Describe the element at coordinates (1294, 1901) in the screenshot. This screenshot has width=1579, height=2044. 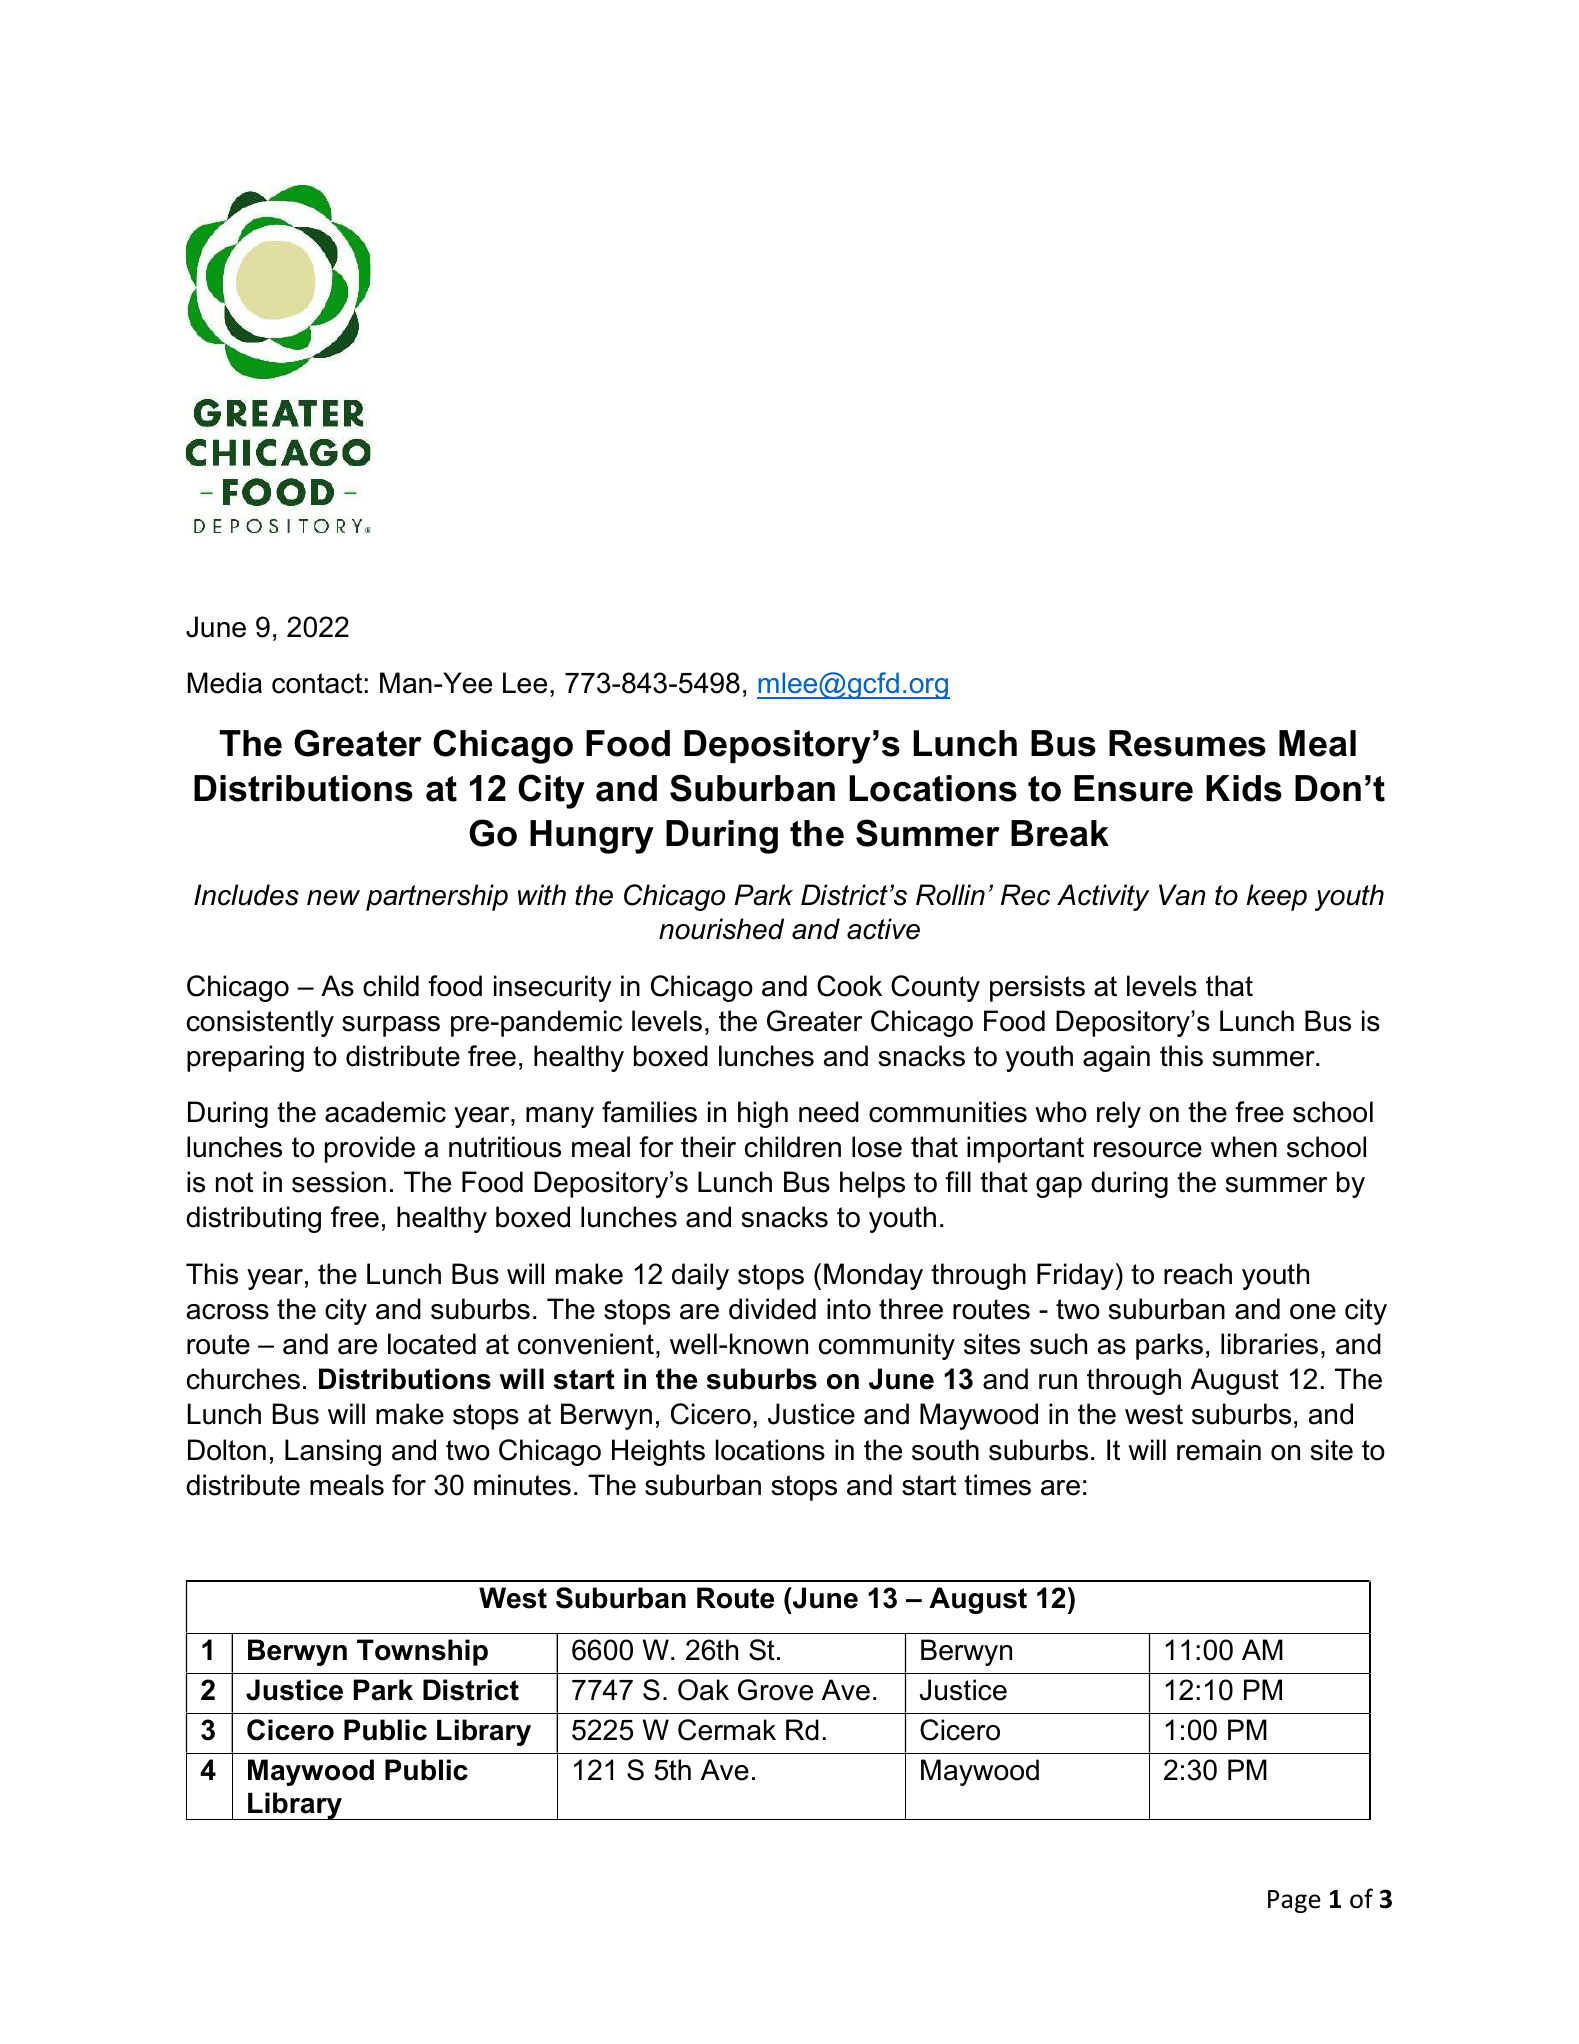
I see `Page` at that location.
